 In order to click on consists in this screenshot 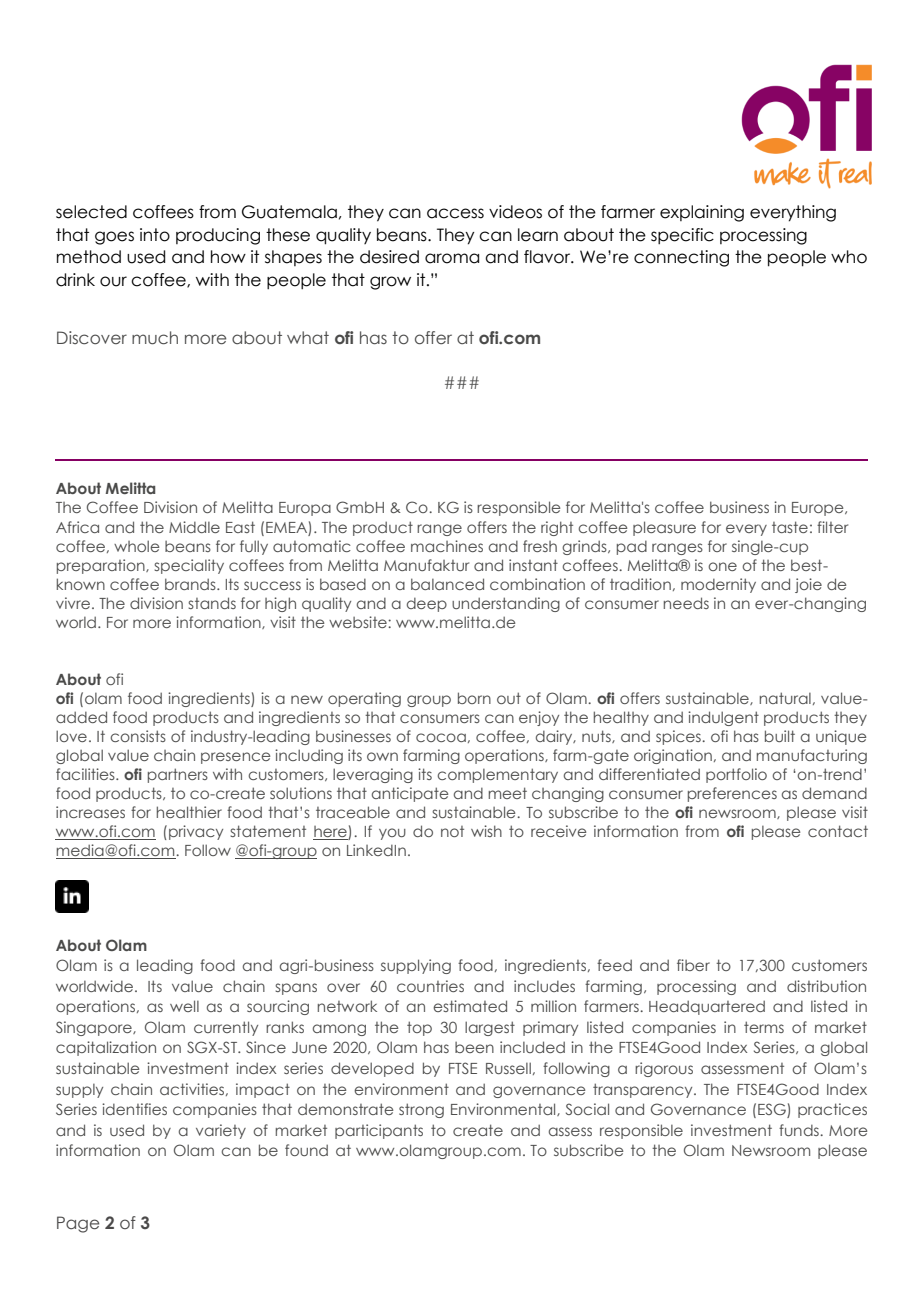, I will do `click(138, 736)`.
